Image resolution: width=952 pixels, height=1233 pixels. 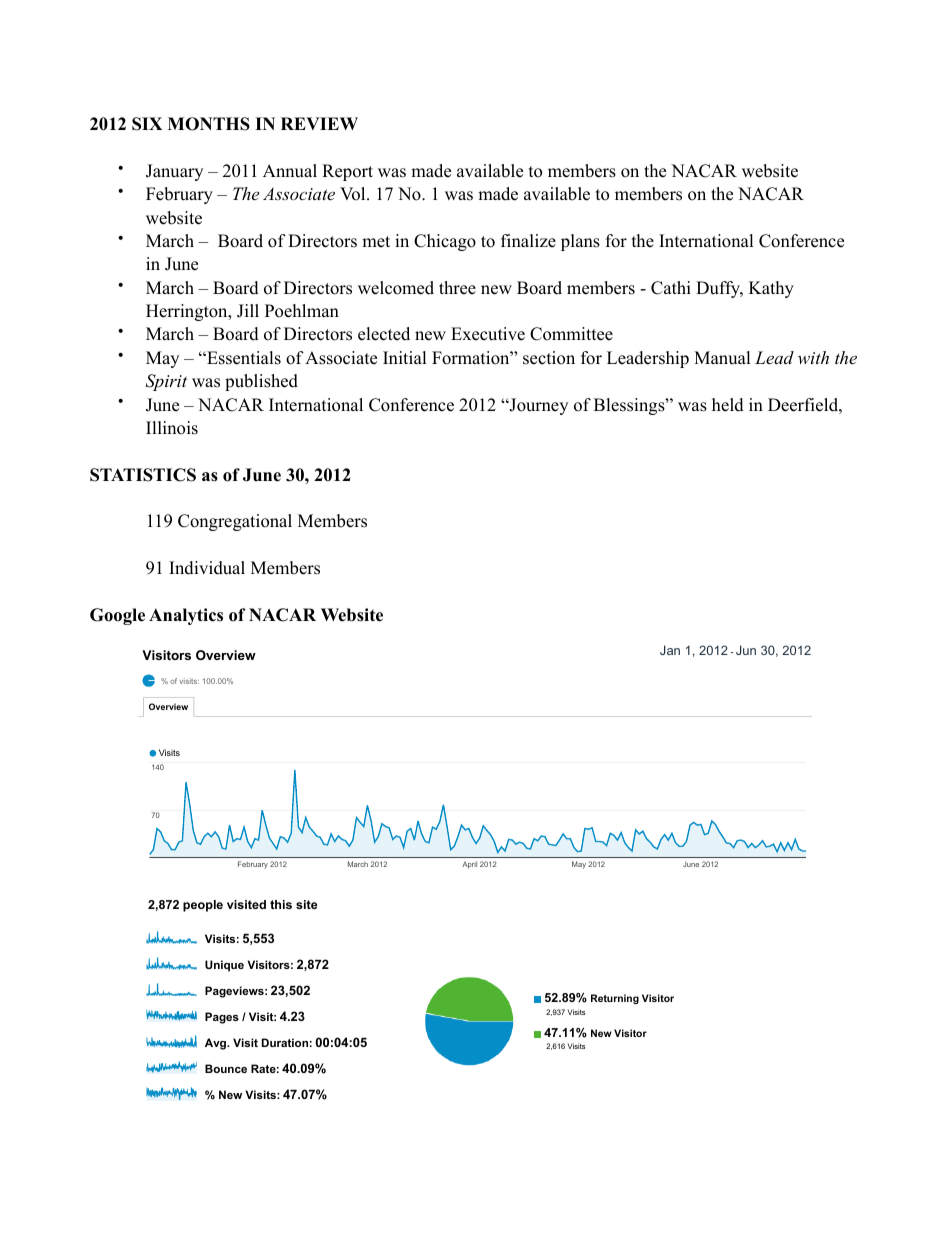 What do you see at coordinates (580, 242) in the image?
I see `plans` at bounding box center [580, 242].
